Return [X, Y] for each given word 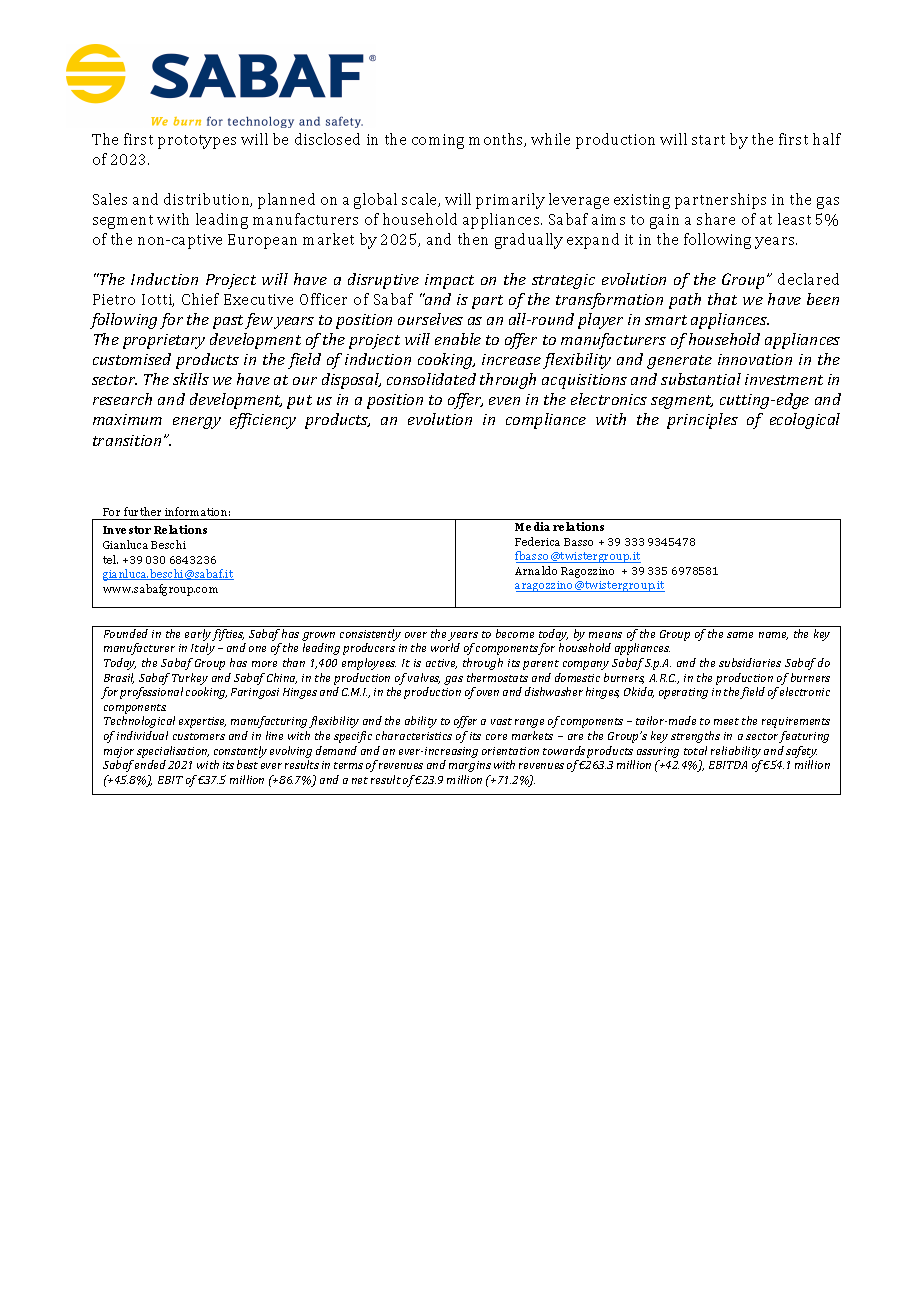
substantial [701, 379]
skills [191, 379]
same [740, 635]
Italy [203, 649]
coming [438, 141]
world [445, 647]
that [722, 299]
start [708, 140]
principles [702, 421]
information [197, 511]
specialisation [173, 752]
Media [532, 526]
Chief [200, 299]
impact [449, 281]
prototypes [197, 142]
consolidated [431, 379]
